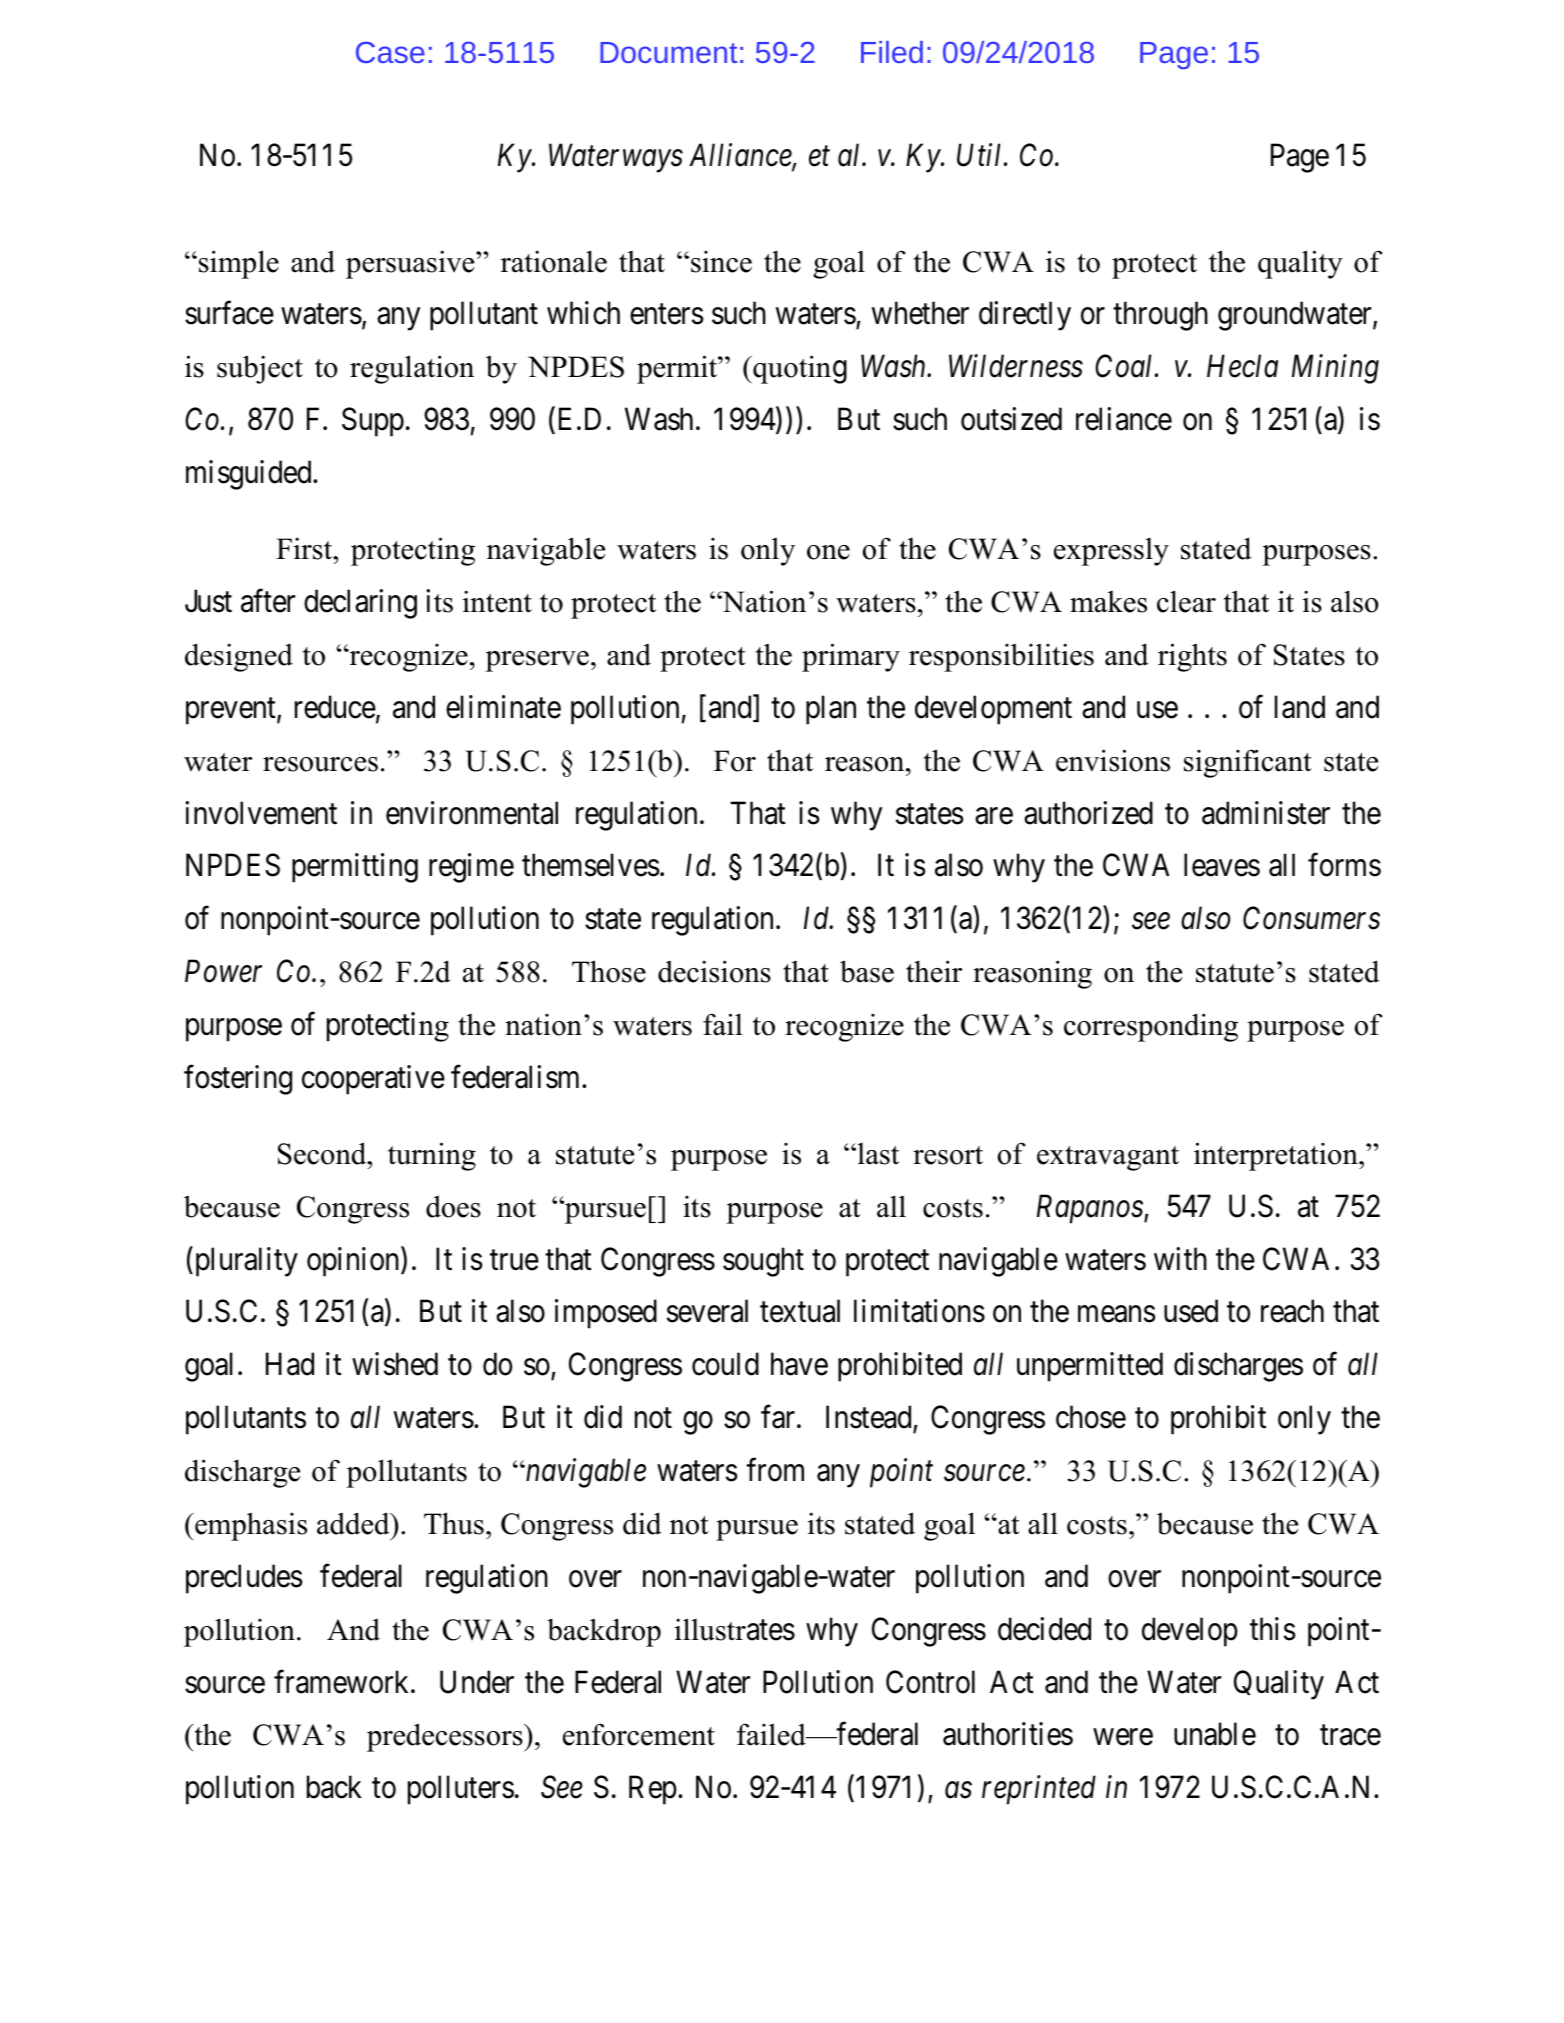 The width and height of the screenshot is (1564, 2023). What do you see at coordinates (446, 1737) in the screenshot?
I see `predecessors` at bounding box center [446, 1737].
